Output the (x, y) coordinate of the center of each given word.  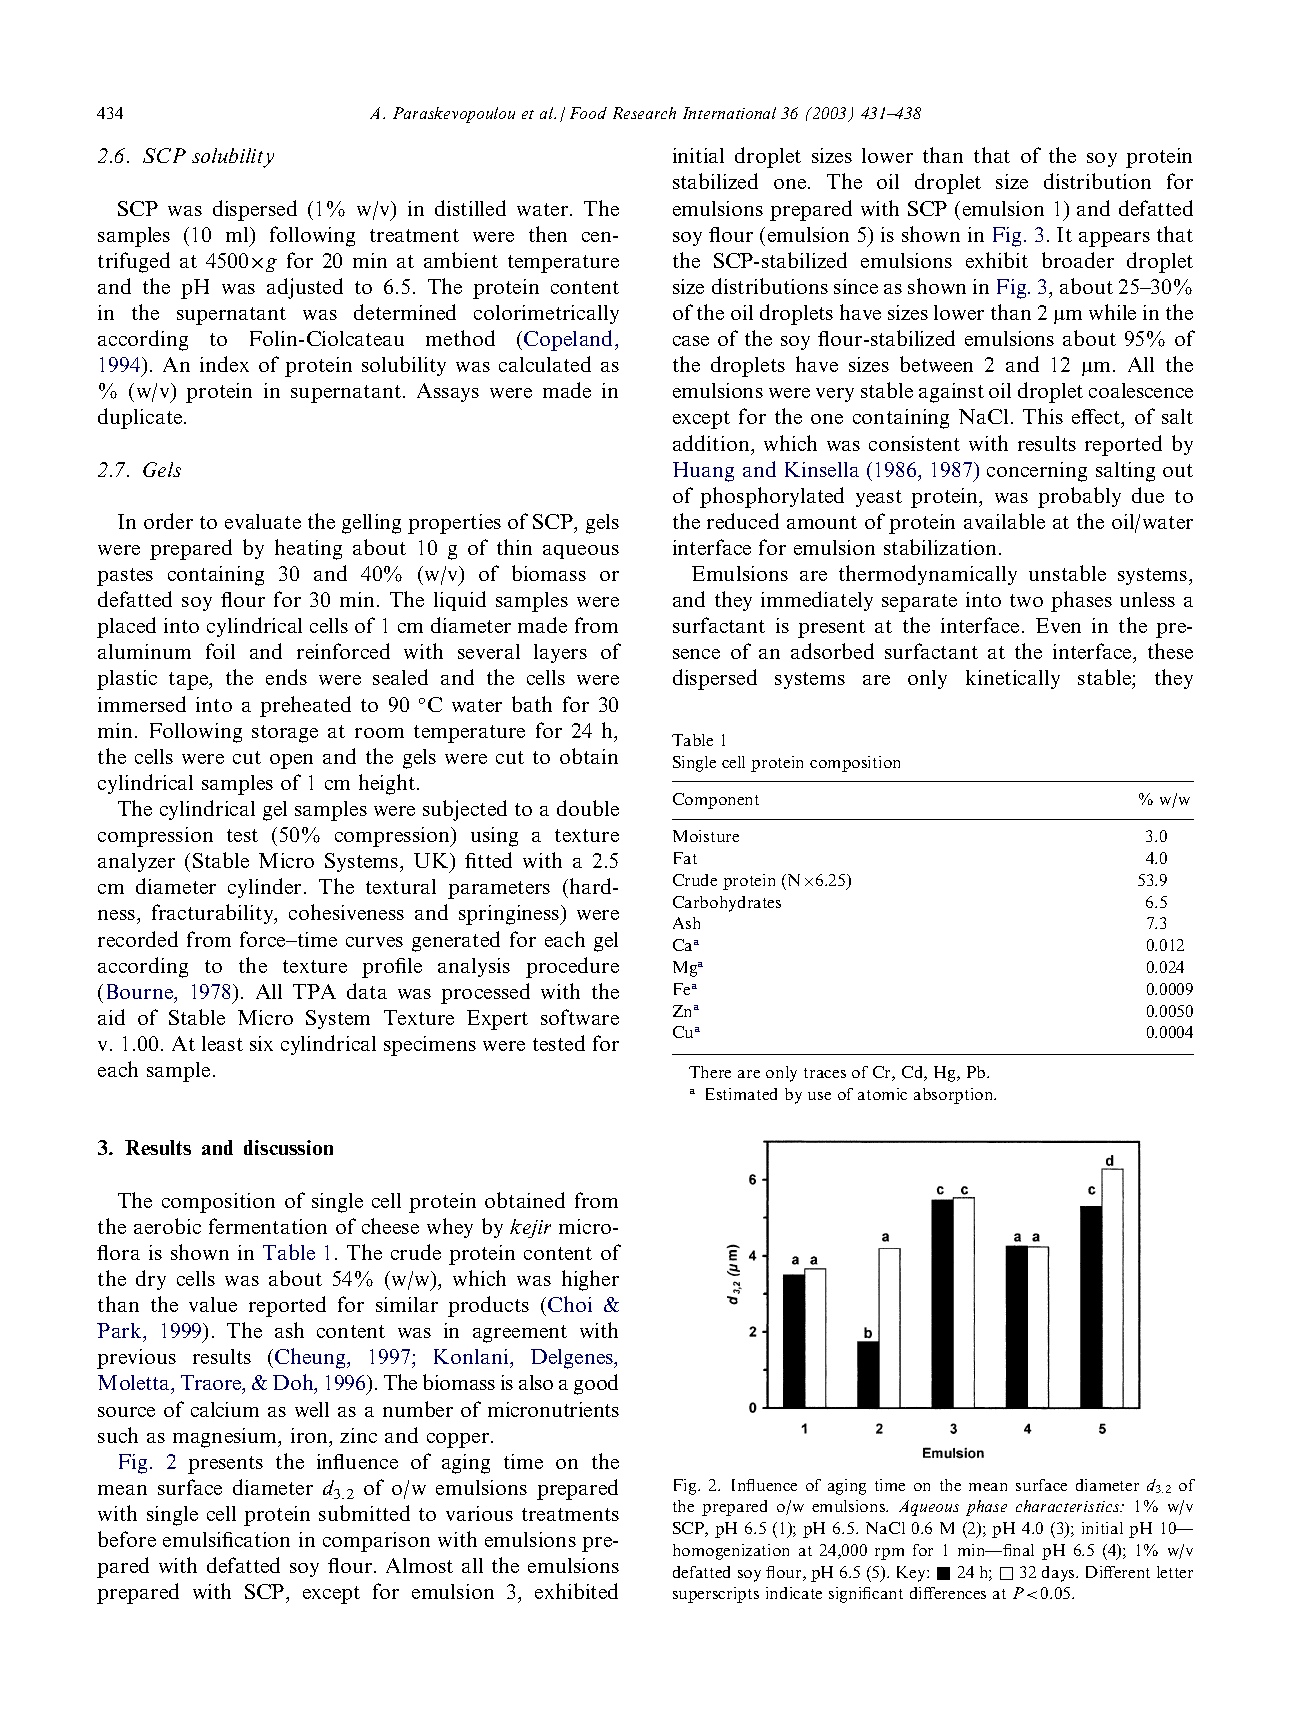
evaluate (263, 521)
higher (590, 1280)
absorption (955, 1096)
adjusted (305, 288)
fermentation (268, 1226)
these (1170, 651)
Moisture (706, 836)
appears (1114, 239)
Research (644, 113)
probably (1079, 497)
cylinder (264, 888)
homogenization (731, 1552)
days (1059, 1574)
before (127, 1539)
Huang (703, 472)
